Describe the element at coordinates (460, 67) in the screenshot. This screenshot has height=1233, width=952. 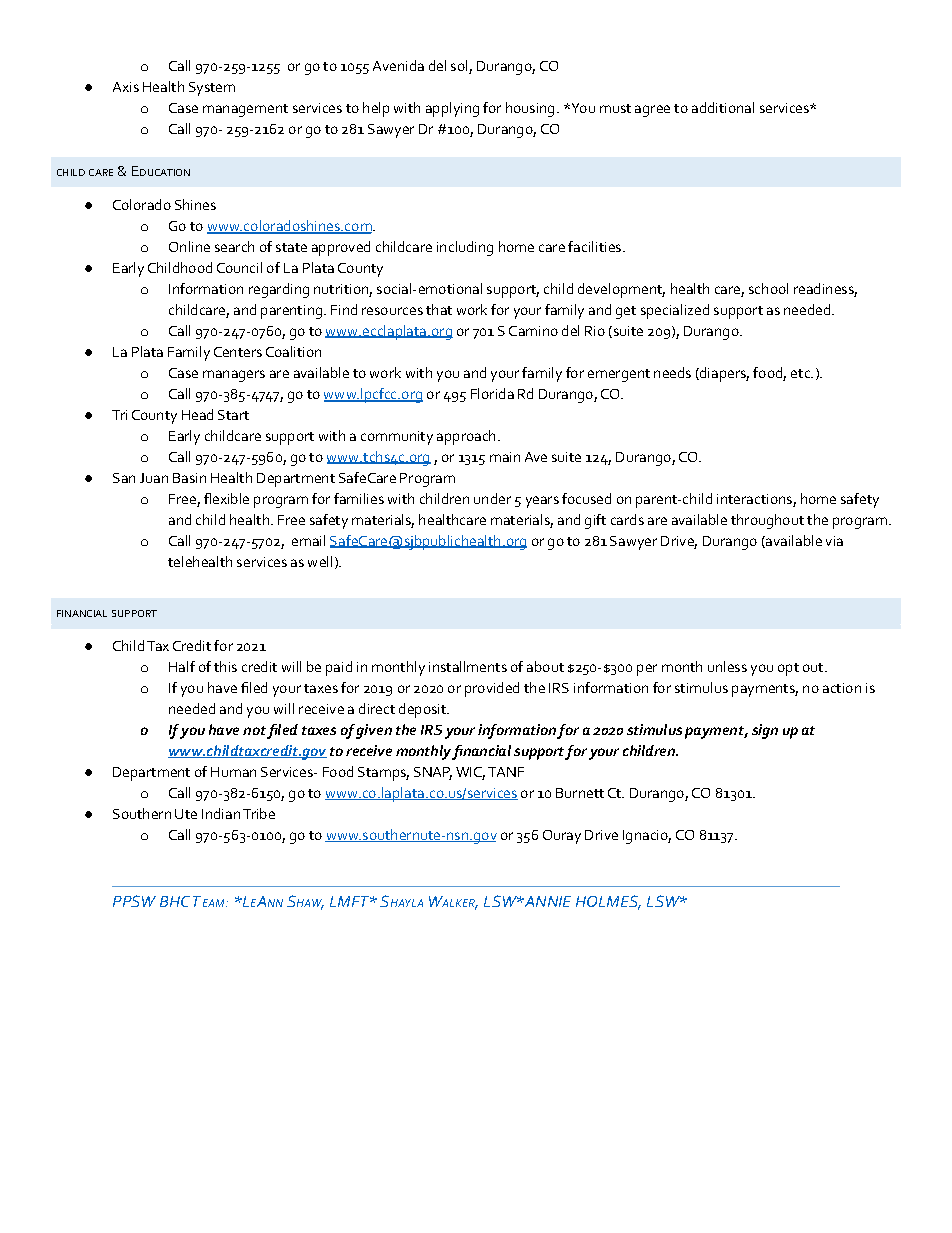
I see `sol` at that location.
